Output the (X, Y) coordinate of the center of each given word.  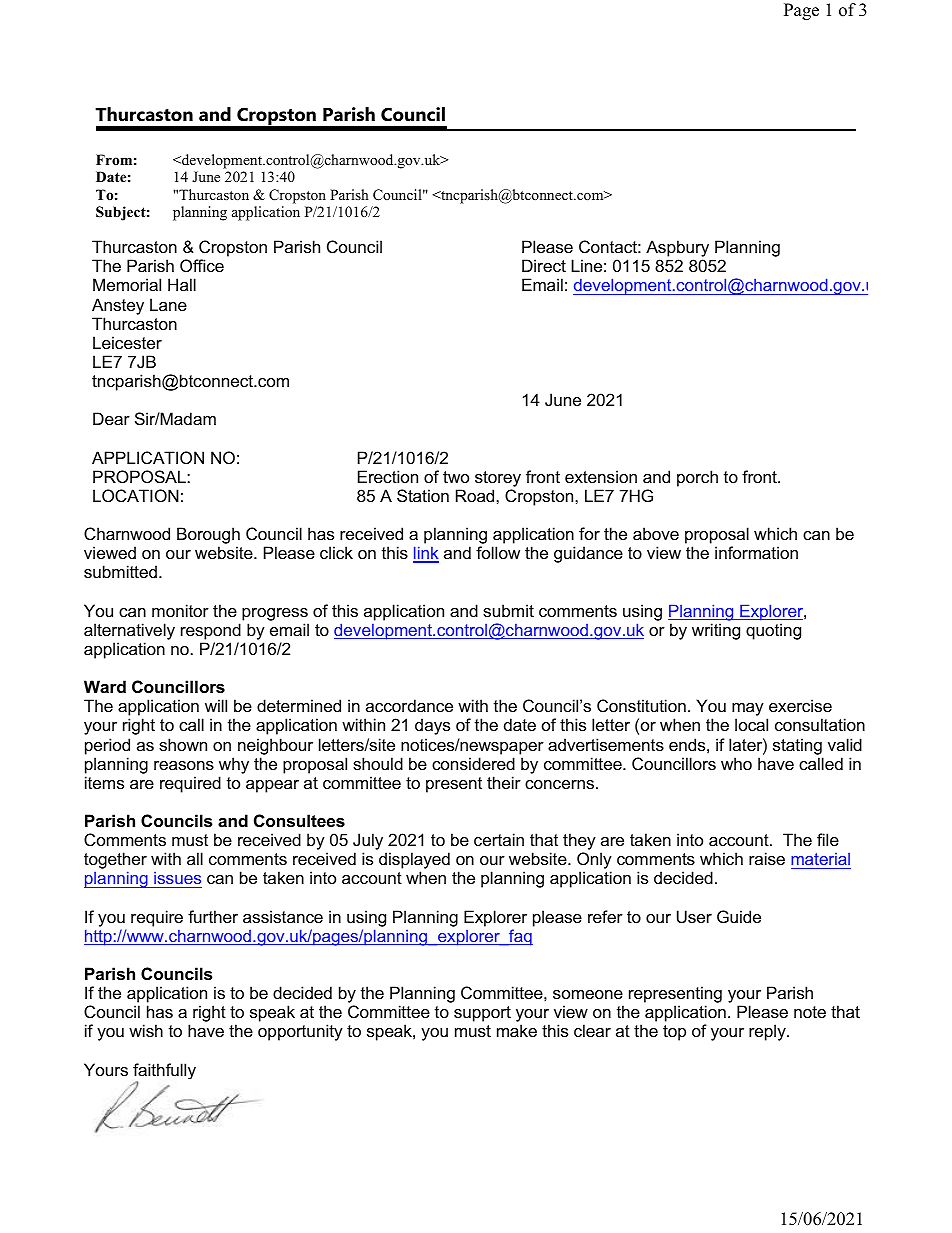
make (517, 1030)
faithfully (164, 1072)
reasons (184, 765)
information (756, 552)
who (736, 763)
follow (498, 552)
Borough (208, 537)
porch (697, 478)
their (504, 782)
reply (768, 1032)
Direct (544, 265)
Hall (182, 284)
